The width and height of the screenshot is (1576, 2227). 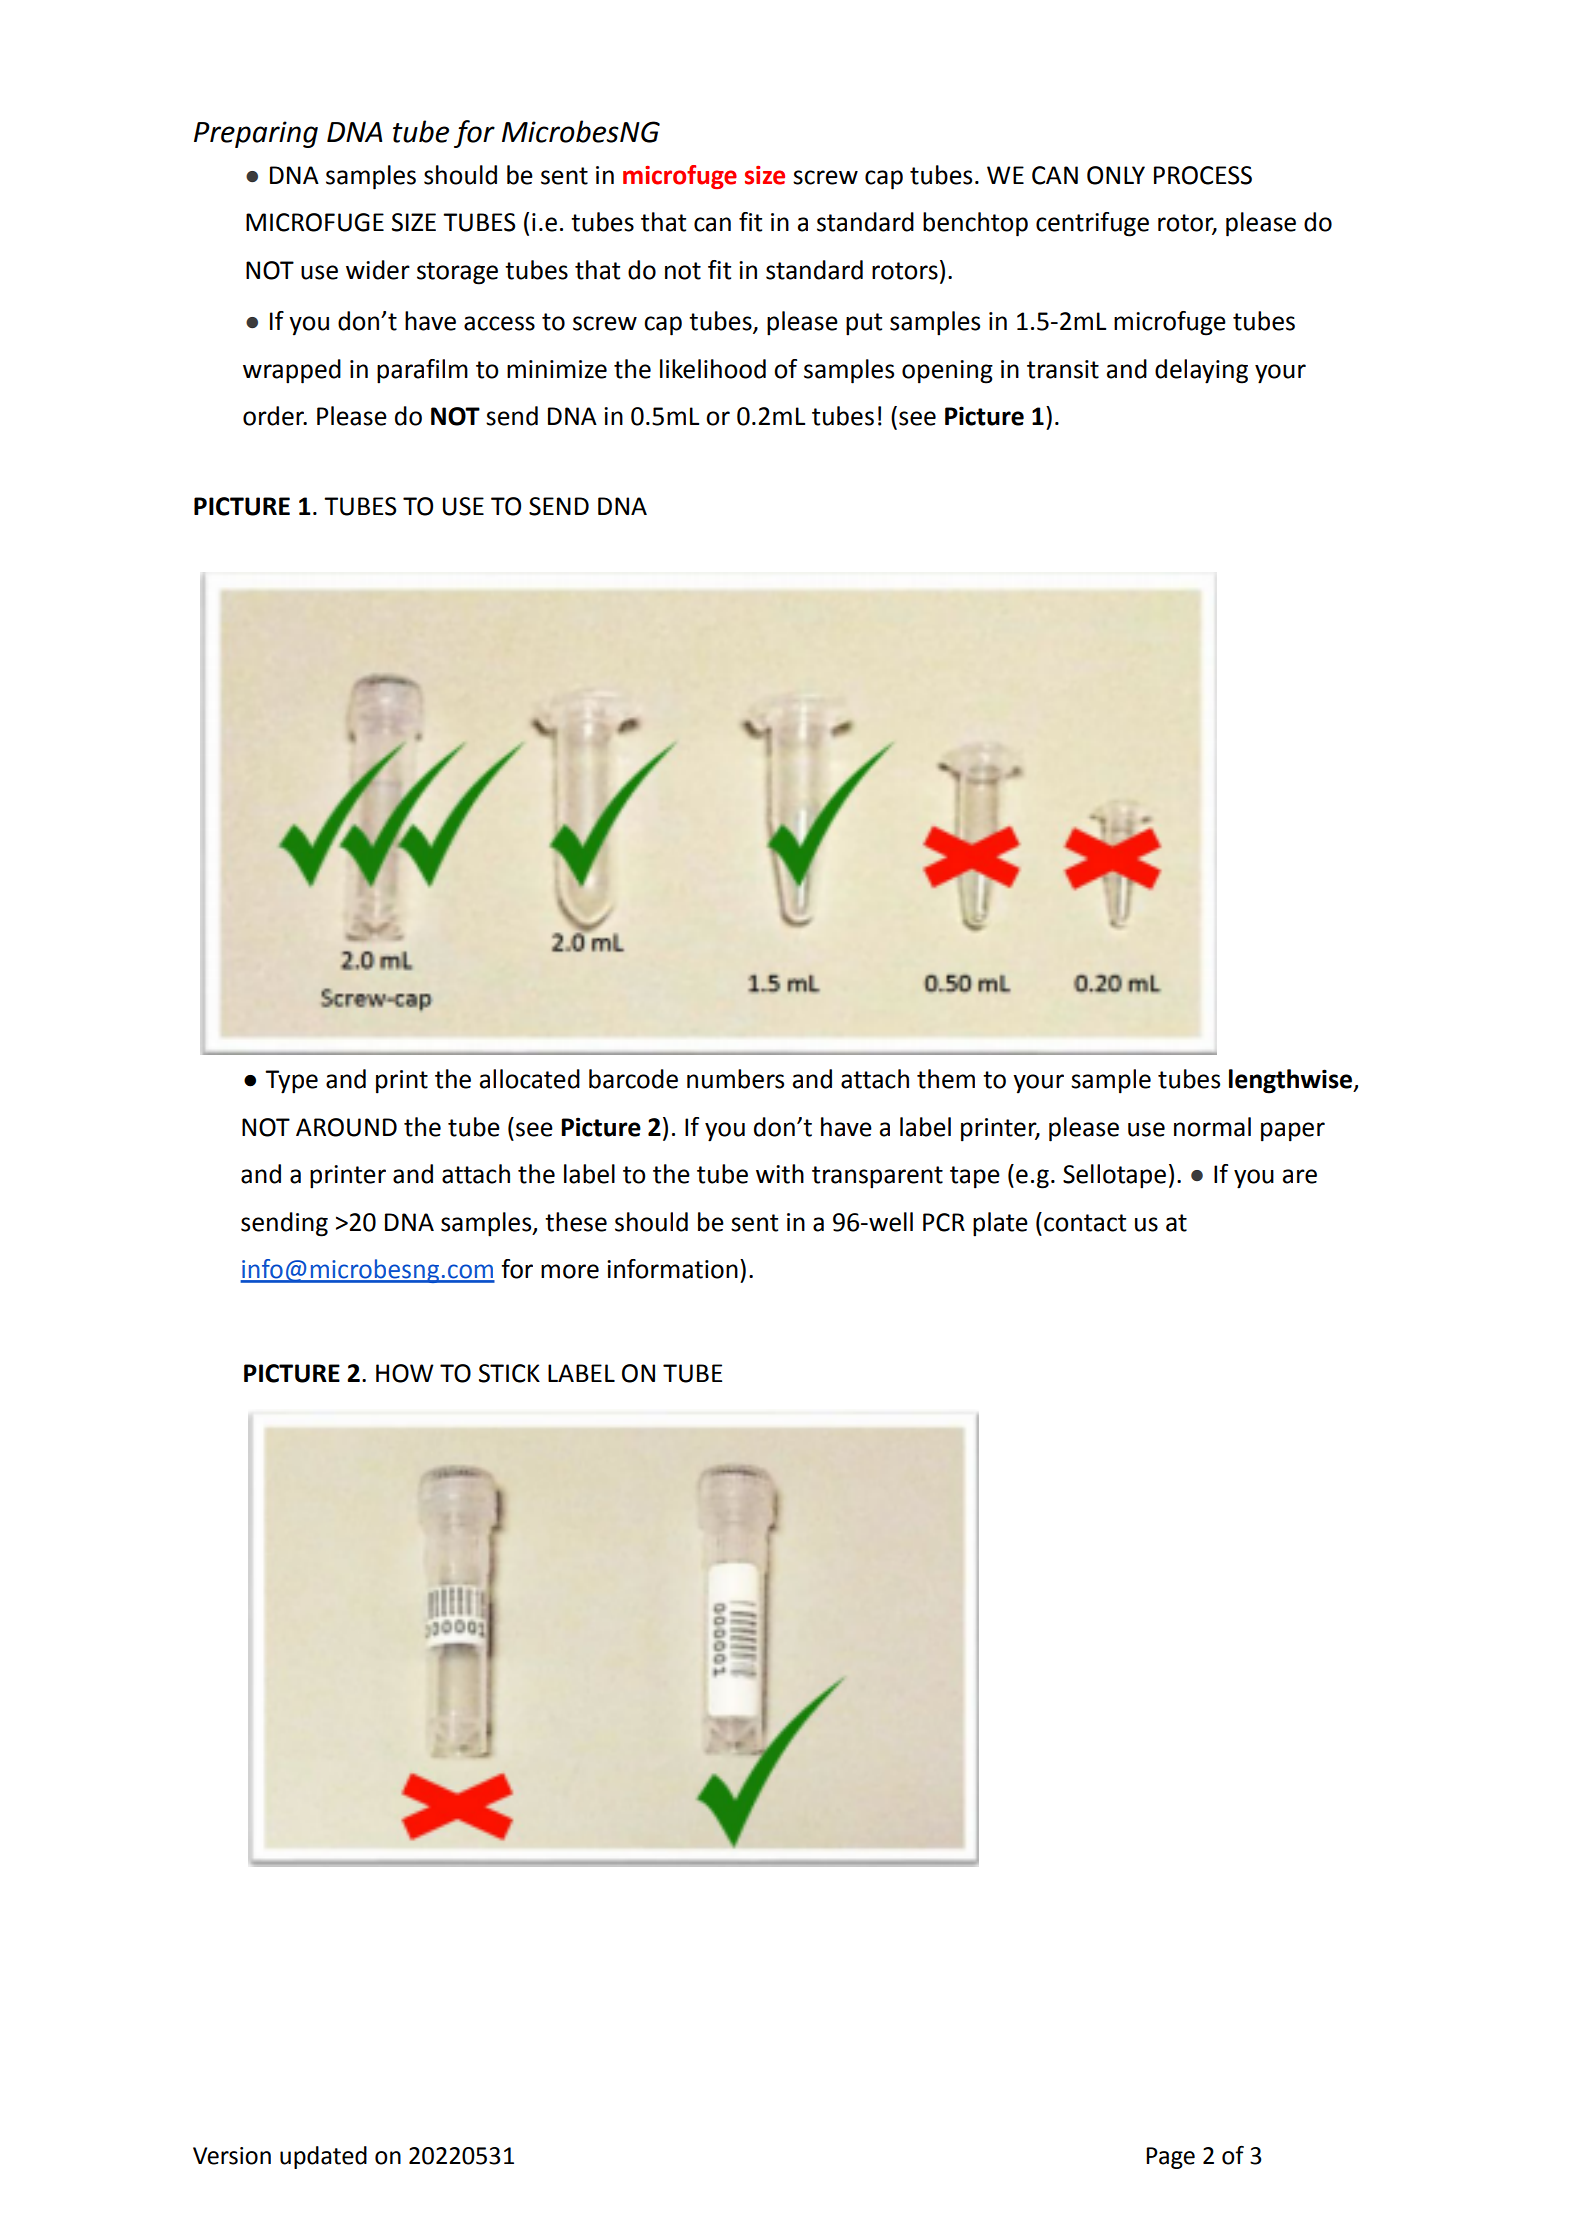 I want to click on HOW, so click(x=405, y=1373).
